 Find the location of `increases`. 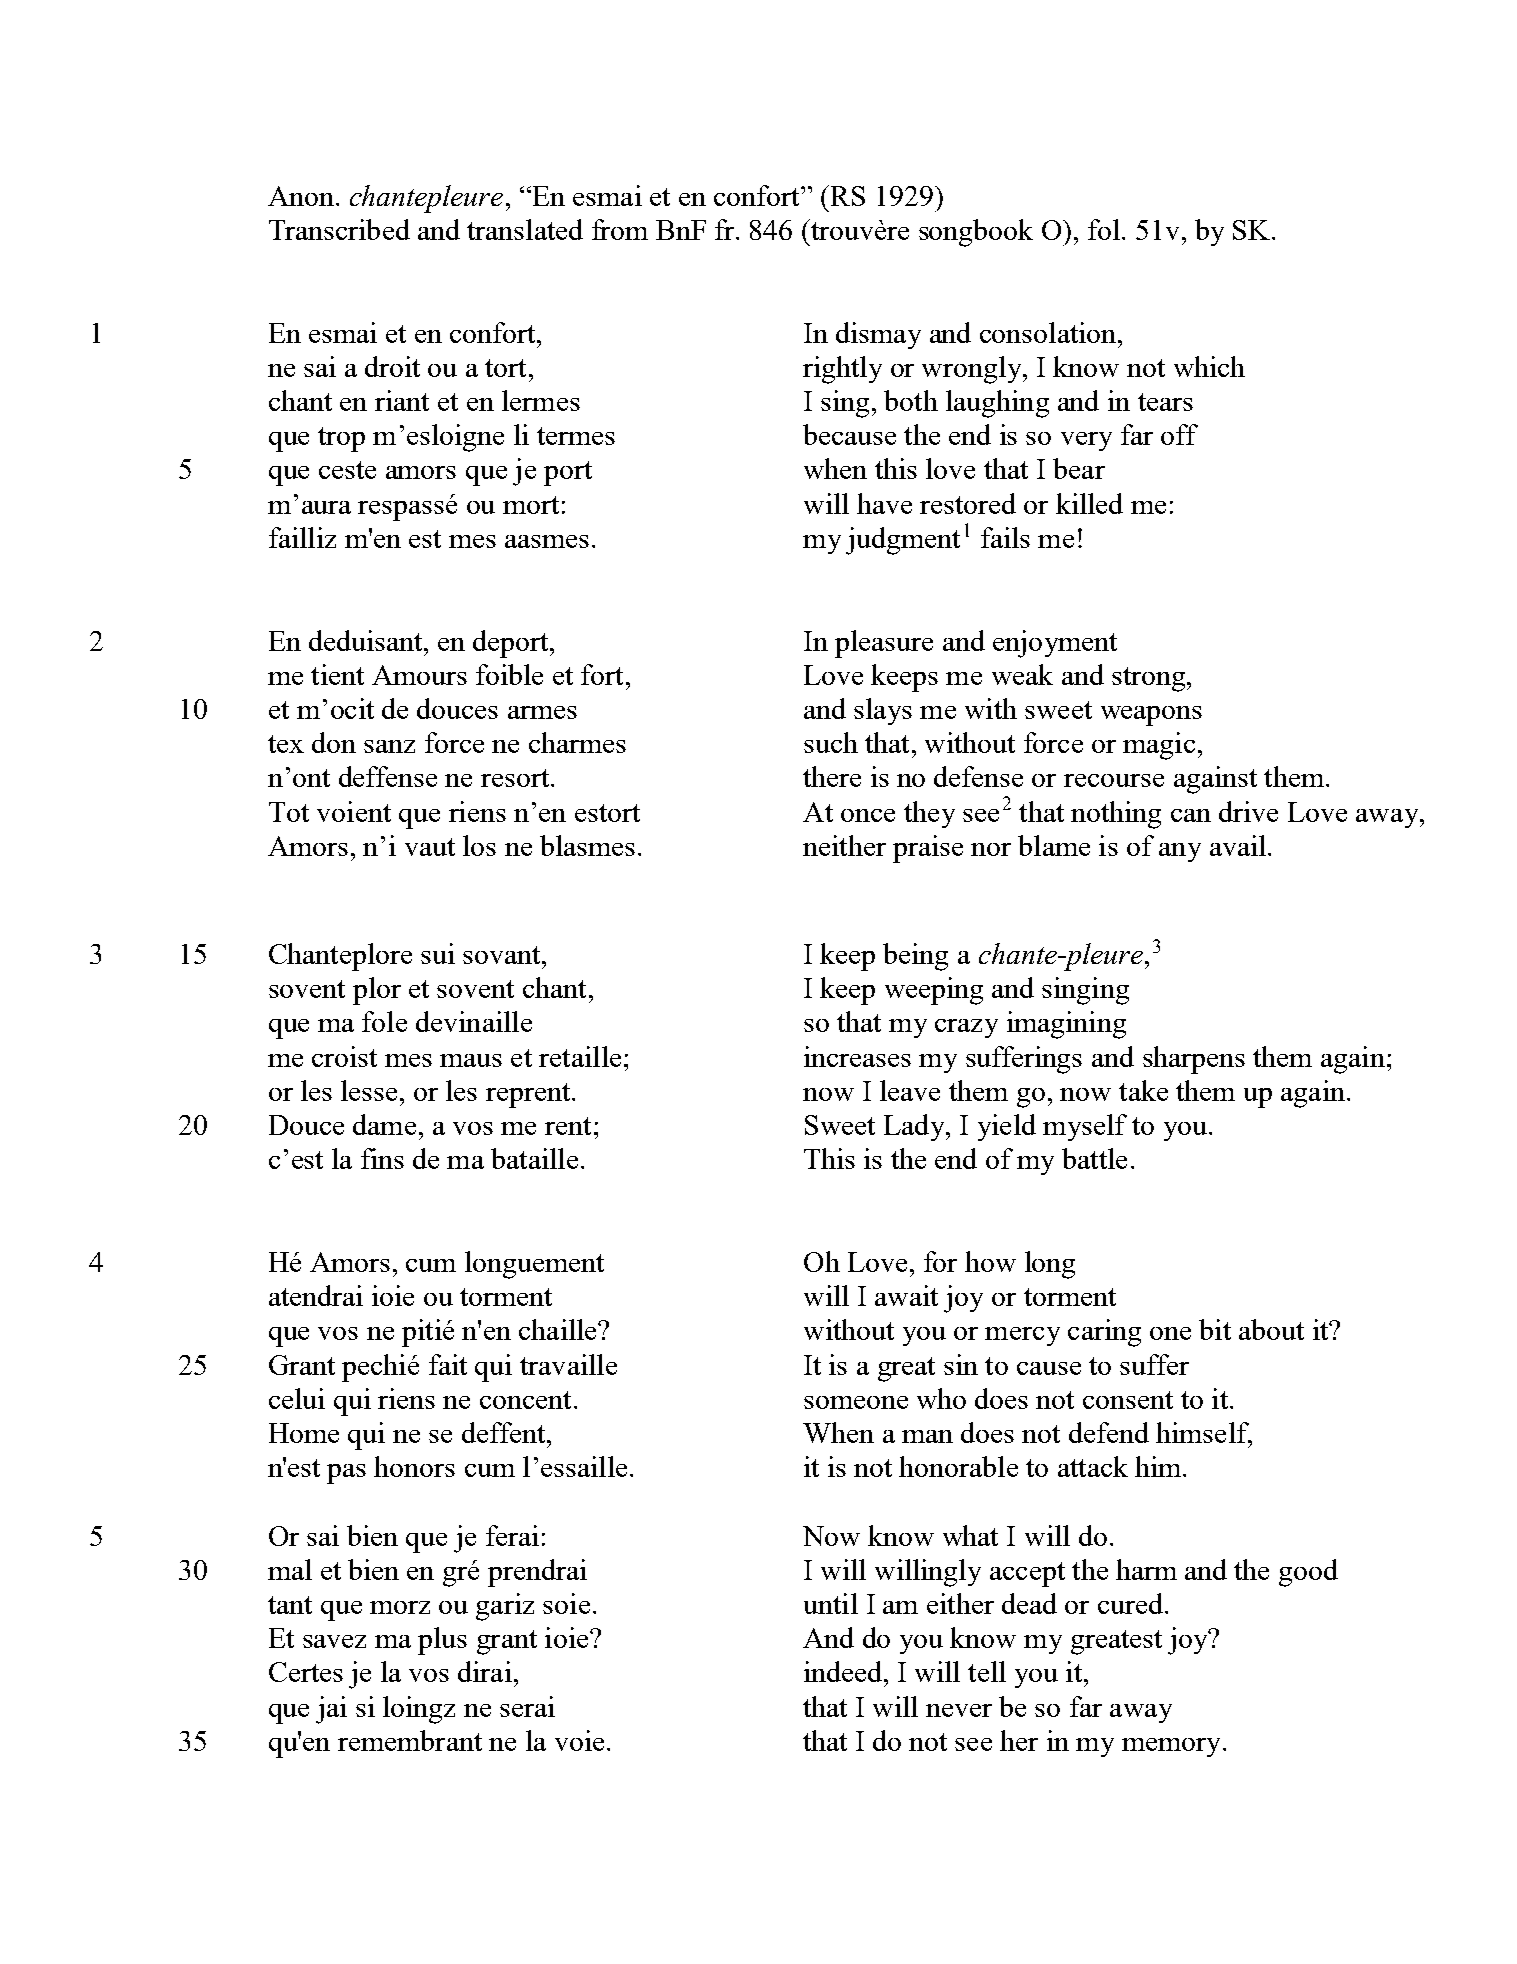

increases is located at coordinates (857, 1056).
